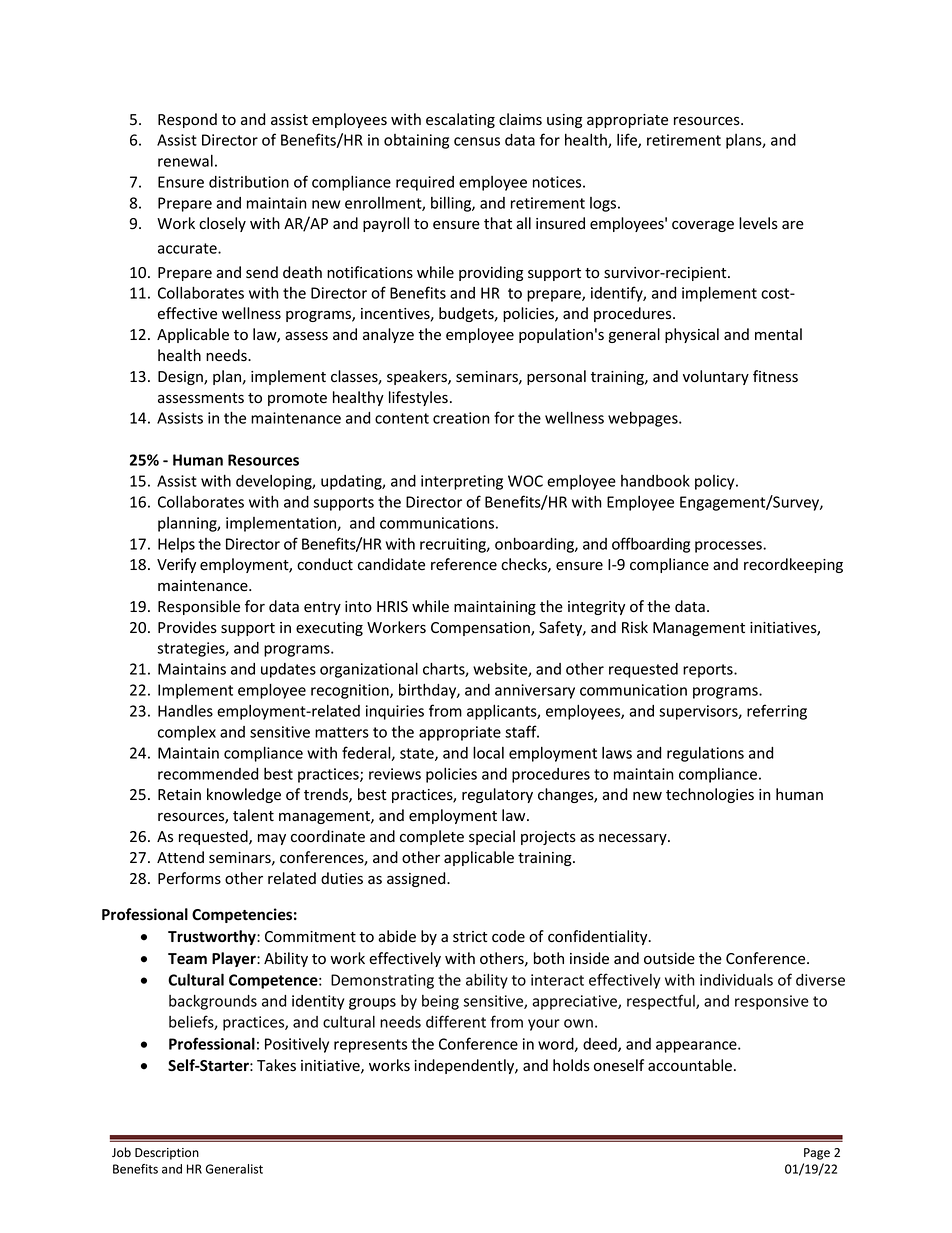 The height and width of the image is (1233, 952). Describe the element at coordinates (187, 627) in the image. I see `Provides` at that location.
